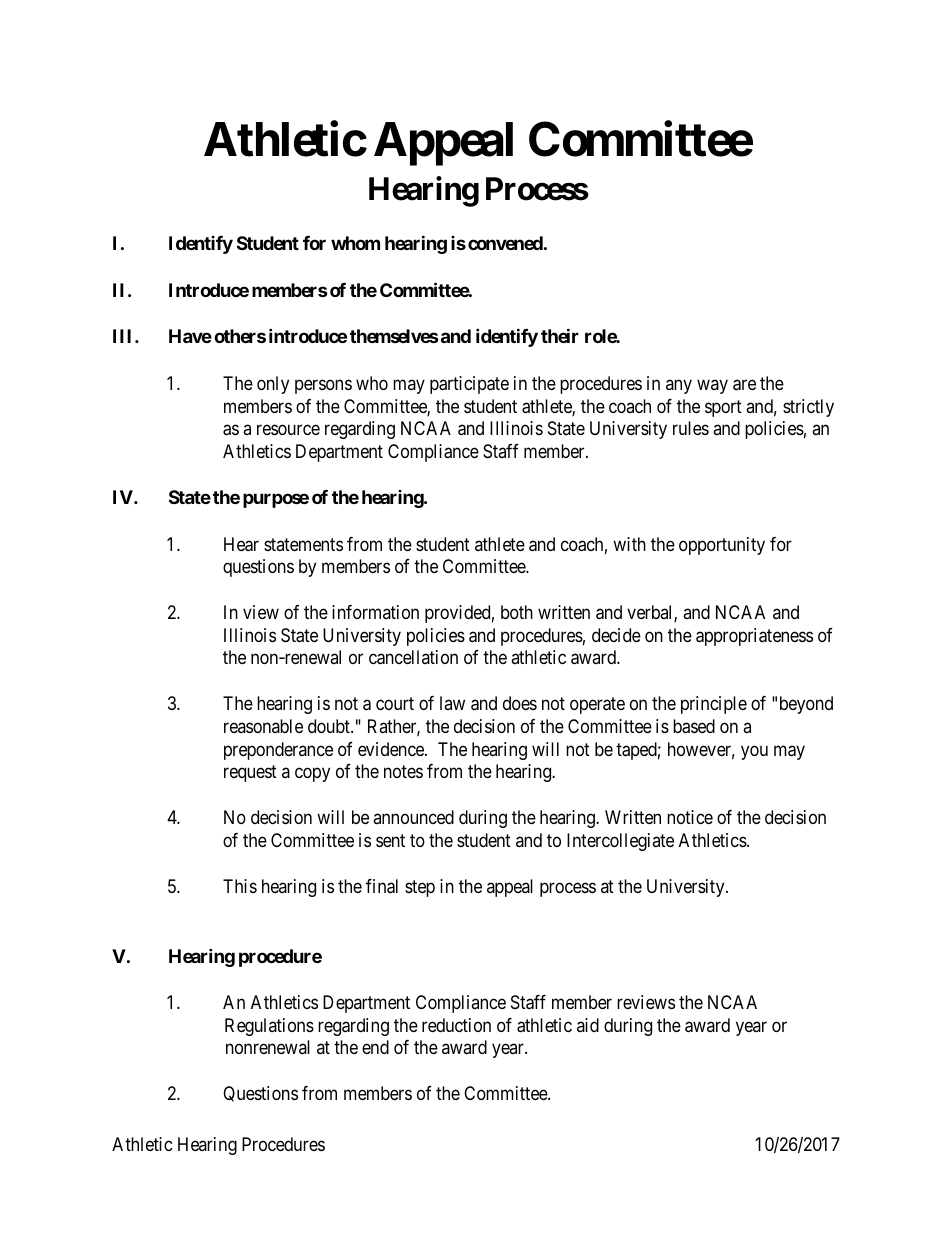  I want to click on Regulations, so click(269, 1027).
